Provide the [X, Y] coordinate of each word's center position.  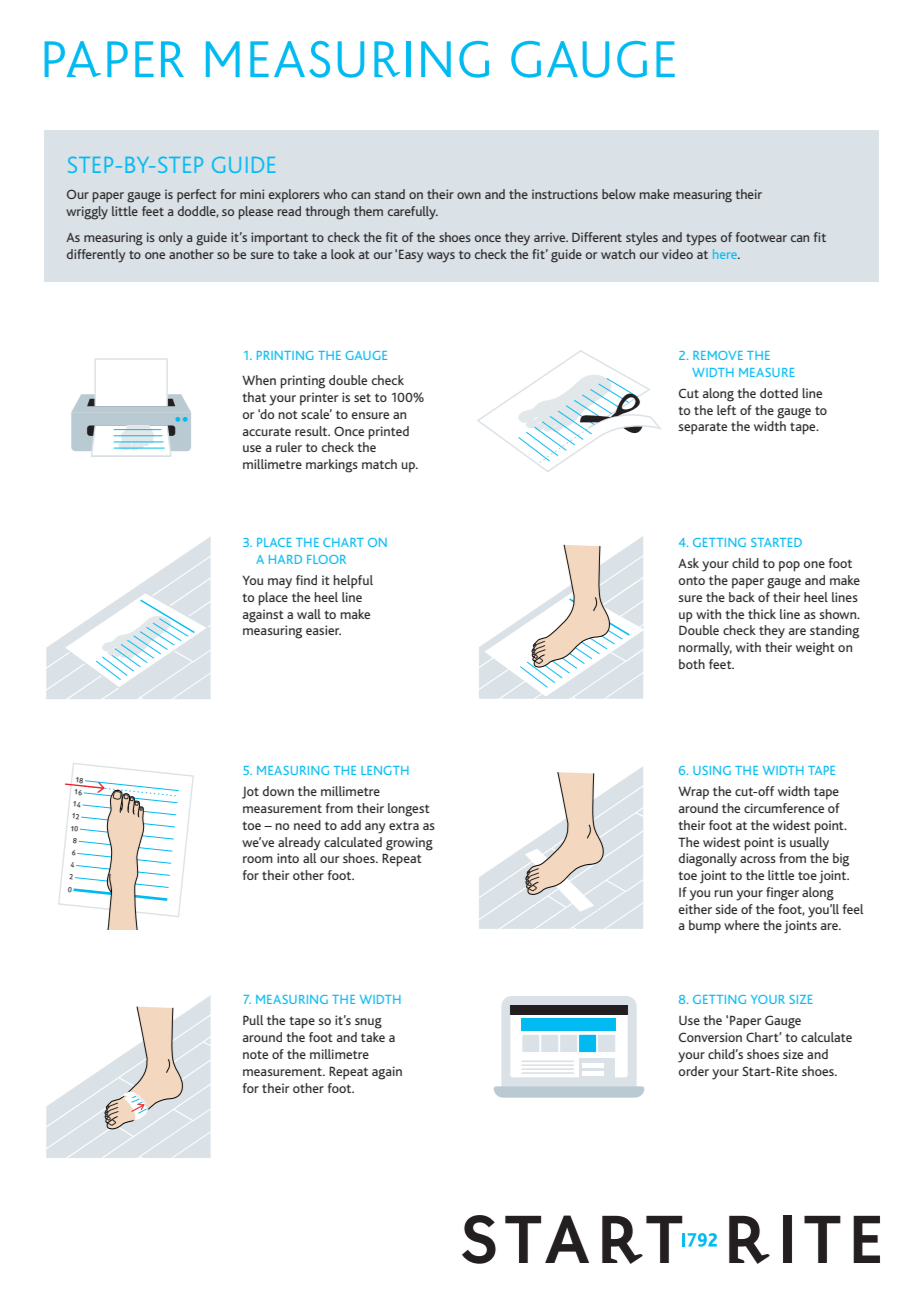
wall [309, 614]
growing [409, 844]
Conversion [710, 1037]
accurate [267, 431]
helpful [353, 582]
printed [388, 433]
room [258, 859]
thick [762, 614]
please [256, 213]
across [758, 859]
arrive [551, 237]
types [701, 239]
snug [368, 1023]
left [726, 410]
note [255, 1054]
